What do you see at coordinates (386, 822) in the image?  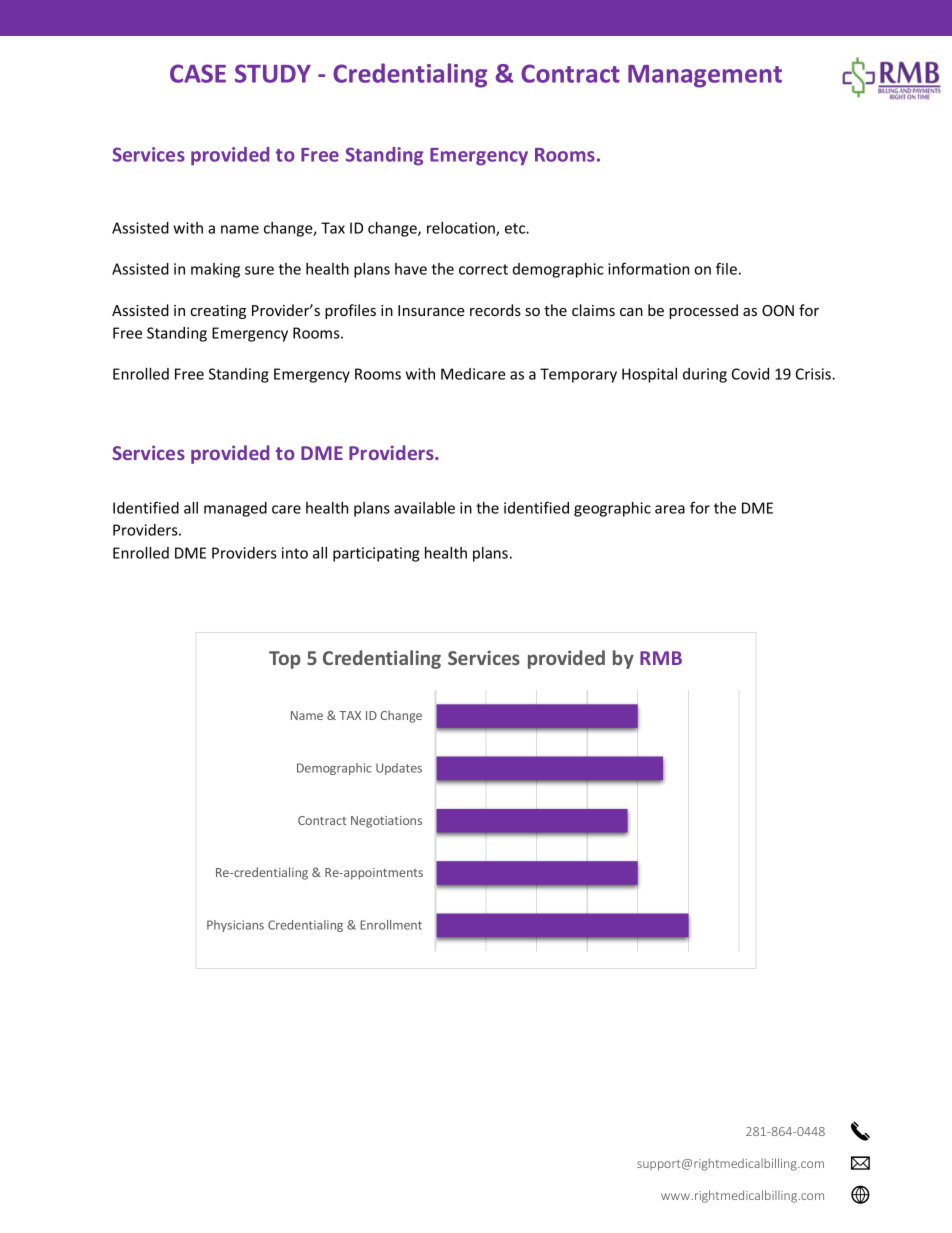 I see `Negotiations` at bounding box center [386, 822].
